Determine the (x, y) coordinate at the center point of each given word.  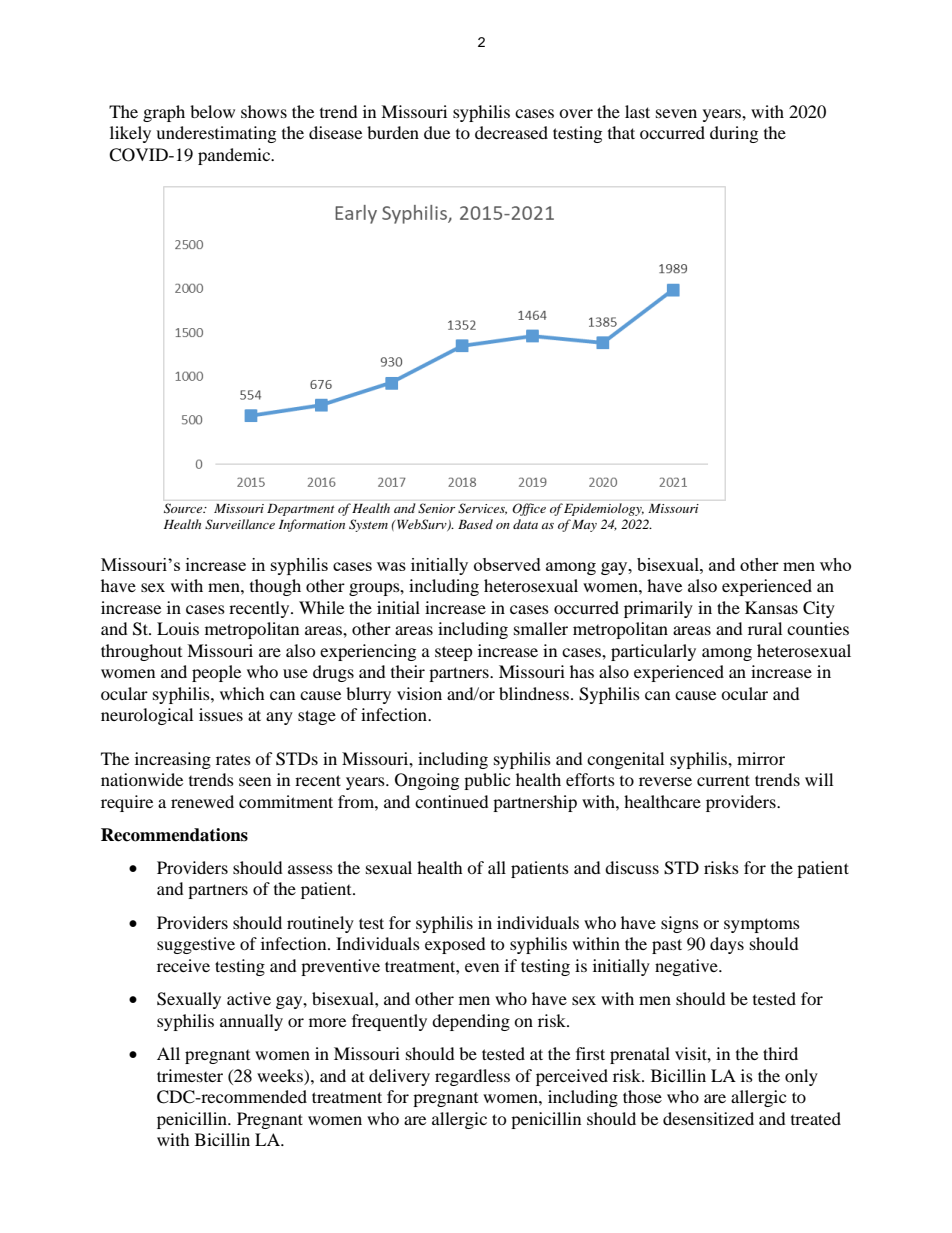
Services (482, 509)
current (723, 780)
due (437, 132)
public (487, 781)
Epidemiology (604, 509)
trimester (190, 1075)
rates (233, 760)
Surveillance (240, 524)
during (734, 134)
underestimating (216, 134)
